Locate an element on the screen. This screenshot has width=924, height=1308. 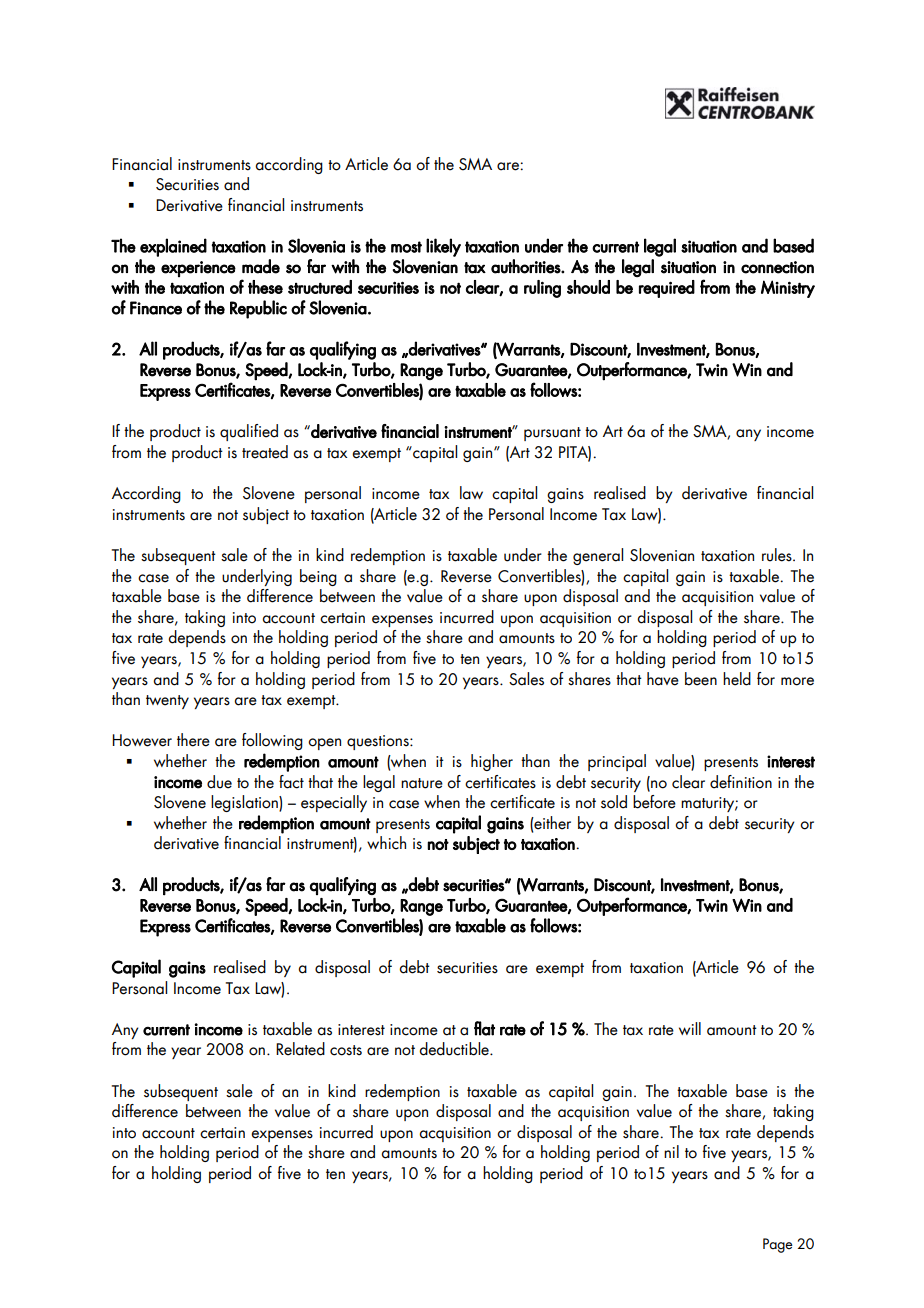
higher is located at coordinates (492, 762).
